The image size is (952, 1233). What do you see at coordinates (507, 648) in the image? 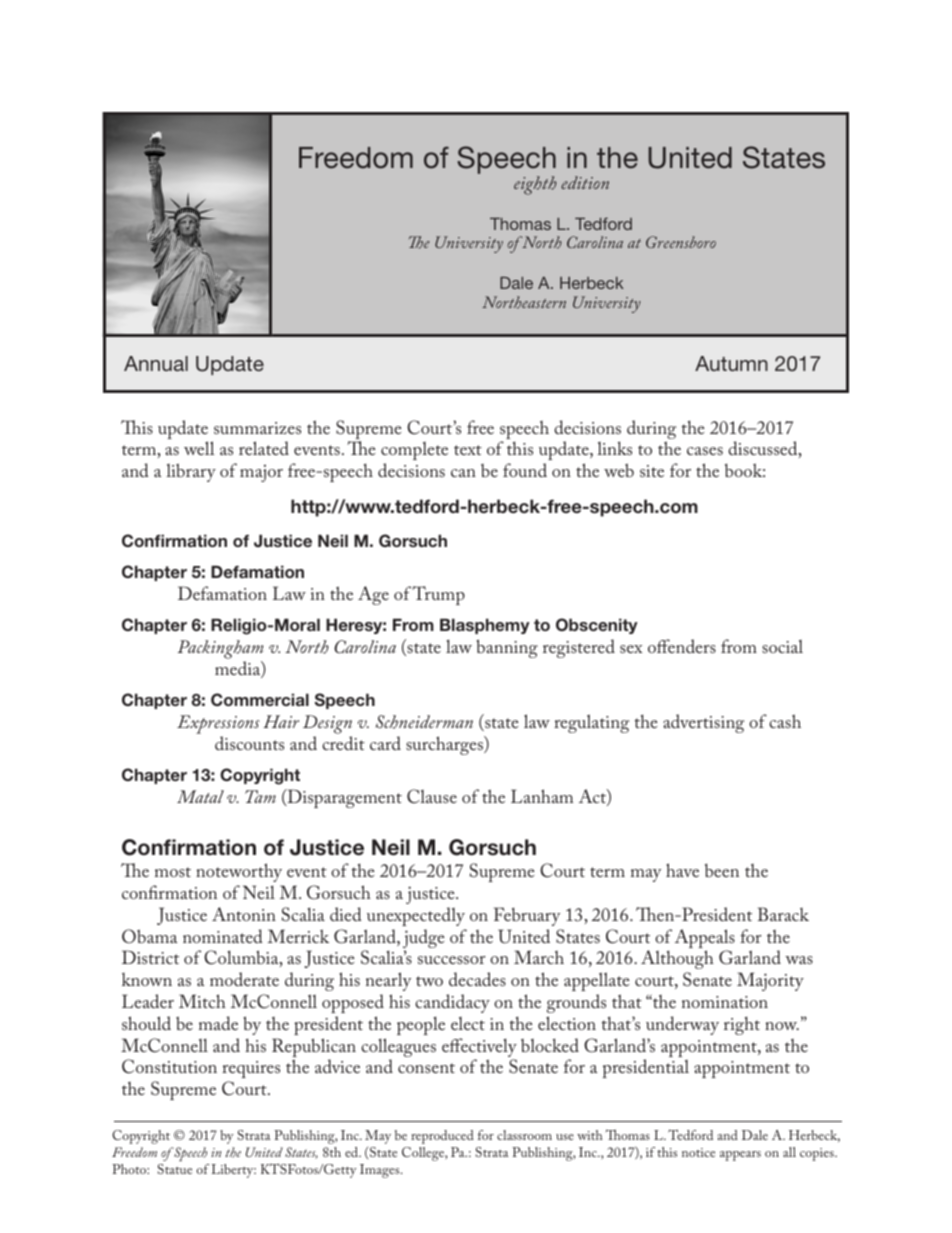
I see `banning` at bounding box center [507, 648].
